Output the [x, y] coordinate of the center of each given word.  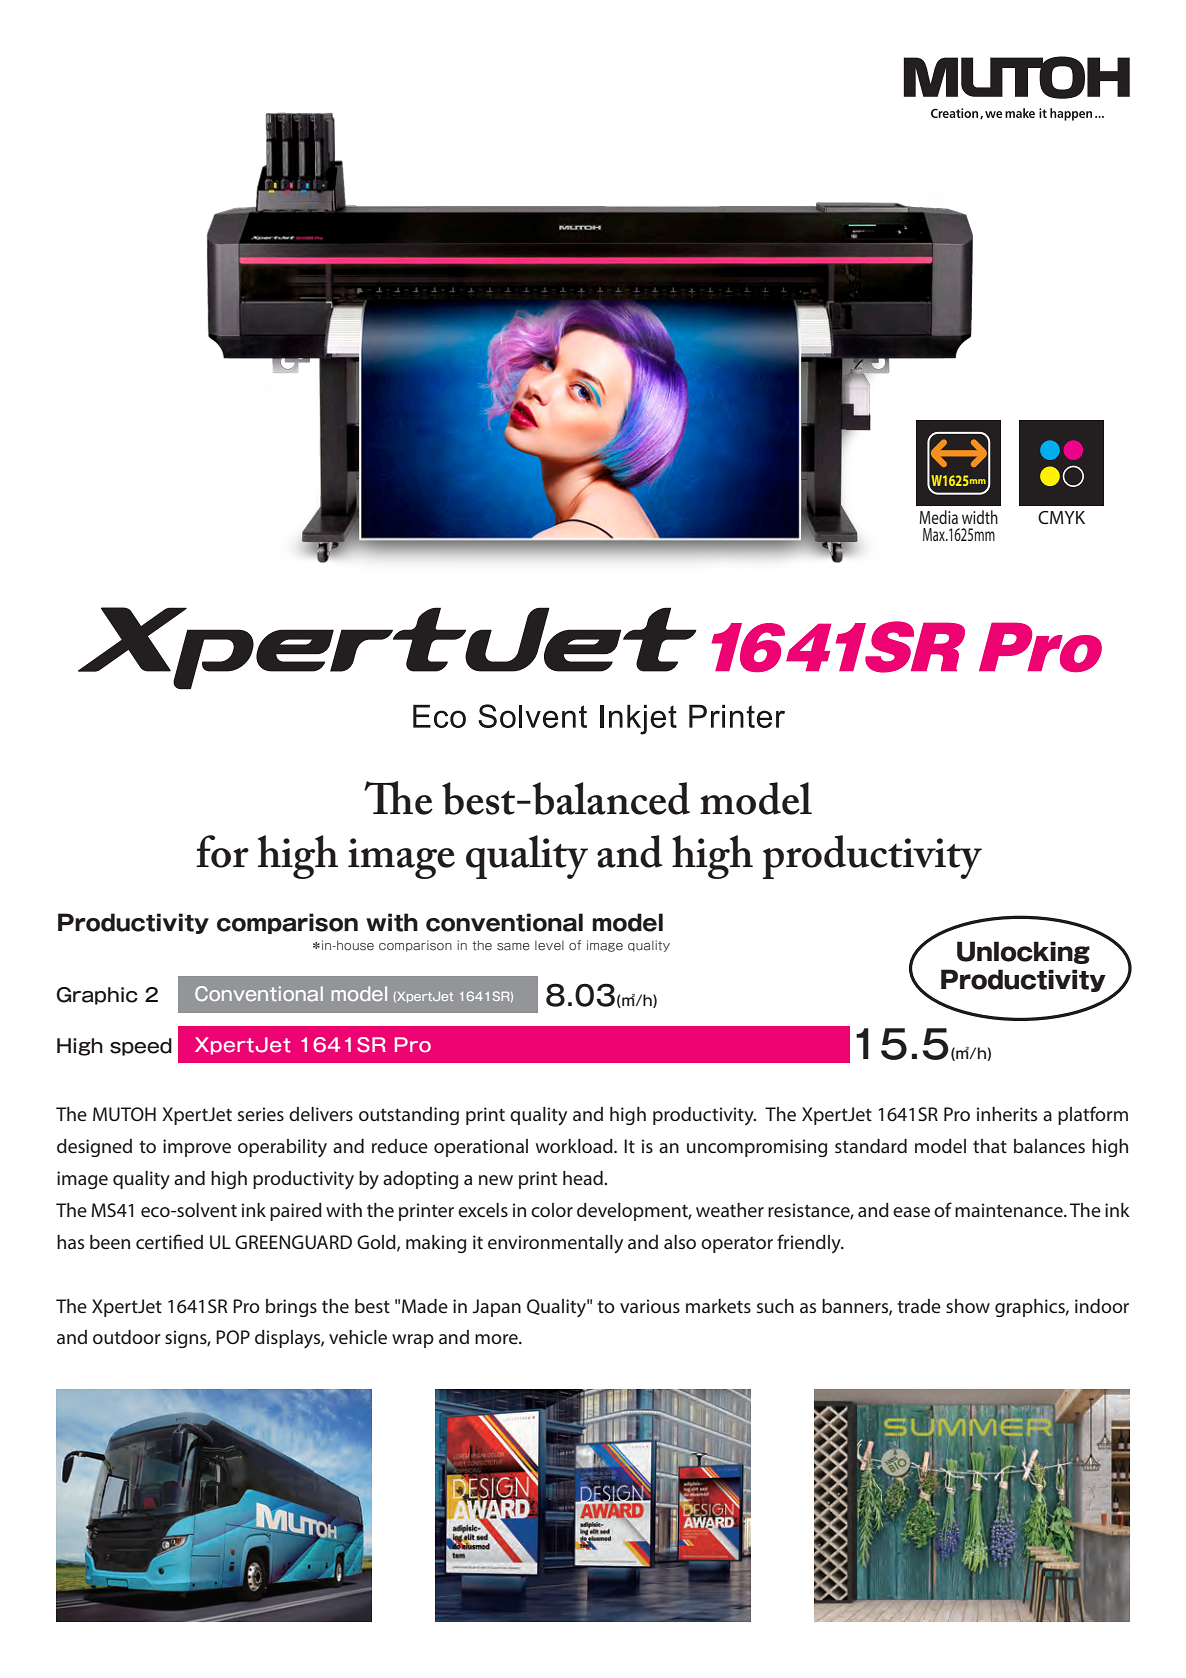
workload [575, 1146]
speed [141, 1047]
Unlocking [1023, 952]
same [513, 947]
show [968, 1306]
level [549, 946]
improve [197, 1148]
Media [938, 517]
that [990, 1146]
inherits [1007, 1114]
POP [233, 1337]
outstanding [409, 1116]
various [650, 1306]
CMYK [1061, 517]
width [980, 517]
